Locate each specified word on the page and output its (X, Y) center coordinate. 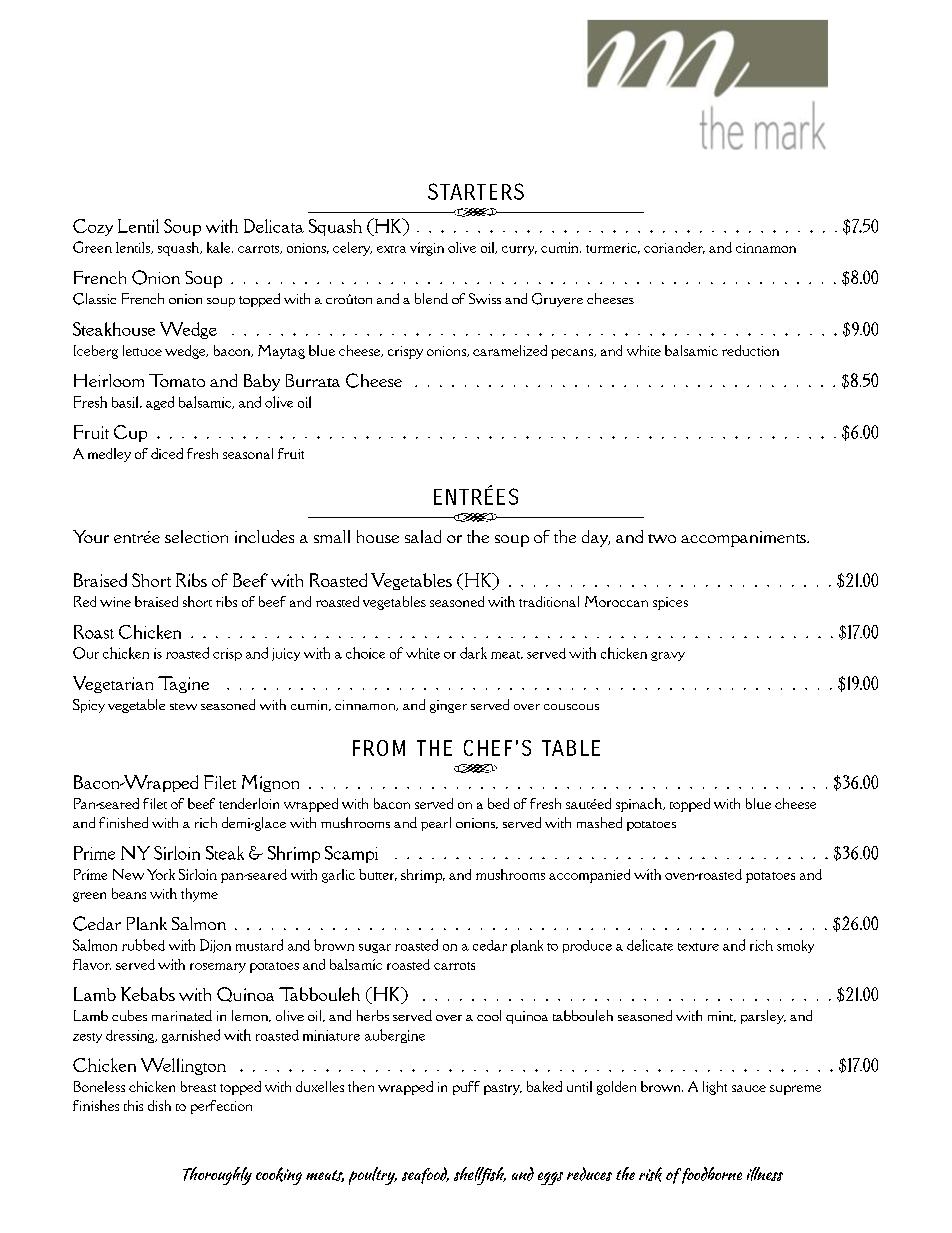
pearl (436, 824)
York (161, 874)
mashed (599, 822)
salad (423, 536)
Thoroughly (217, 1176)
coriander (674, 248)
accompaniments (744, 539)
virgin (427, 249)
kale (220, 247)
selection (196, 536)
